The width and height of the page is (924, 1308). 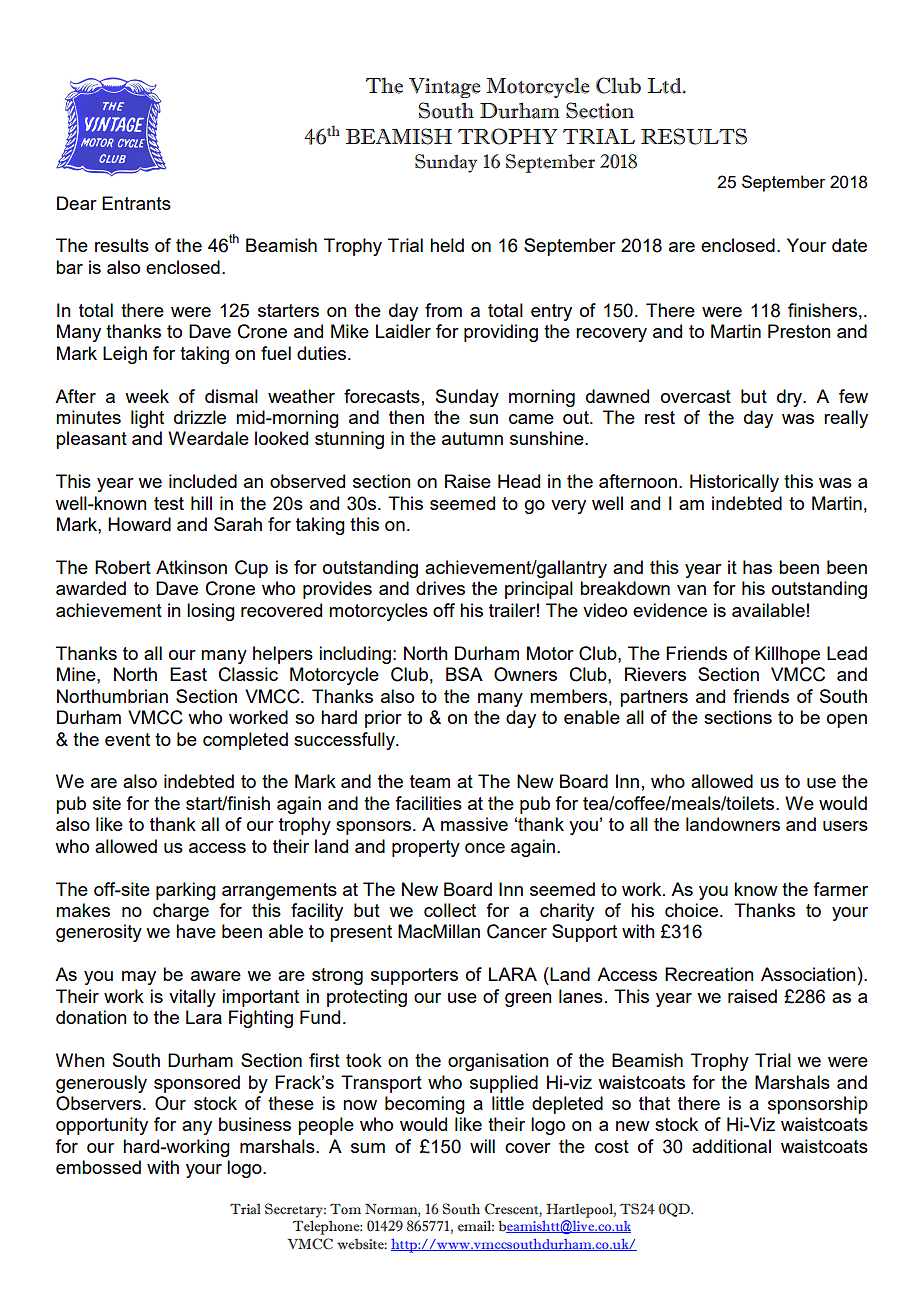 I want to click on has, so click(x=757, y=567).
